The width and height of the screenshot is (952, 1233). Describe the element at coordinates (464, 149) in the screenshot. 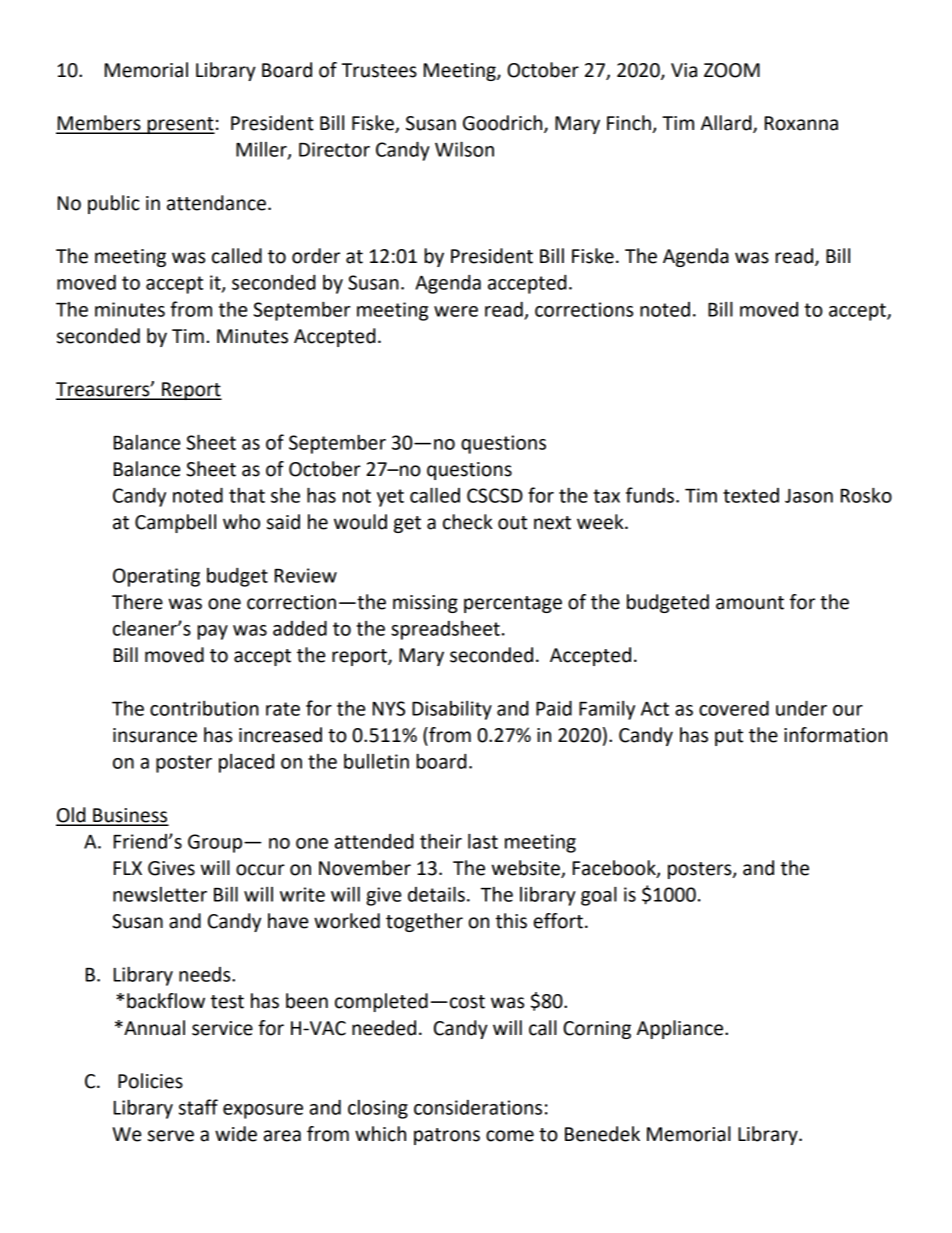

I see `Wilson` at that location.
